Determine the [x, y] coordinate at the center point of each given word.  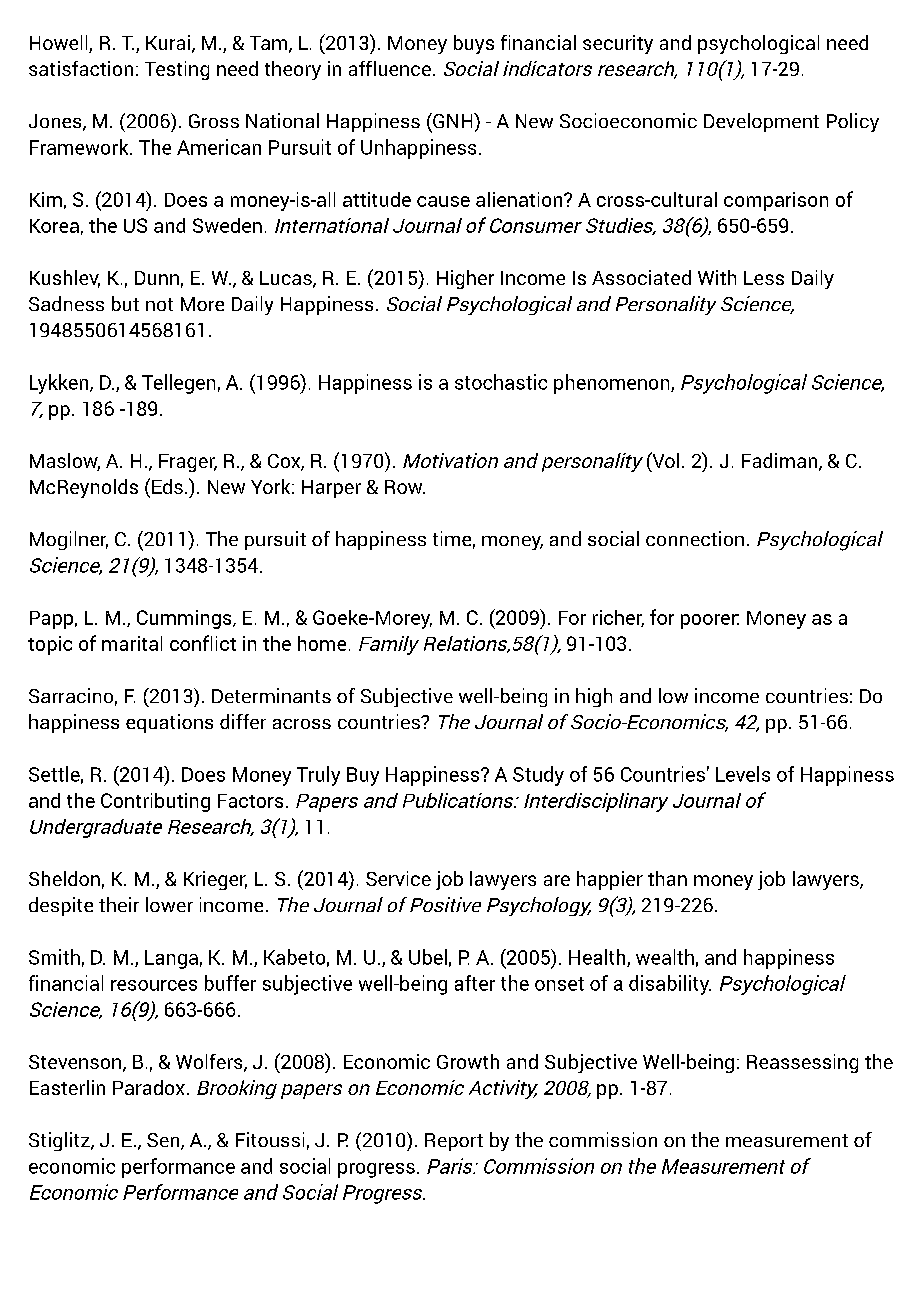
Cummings [185, 619]
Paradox [149, 1087]
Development [761, 122]
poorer [710, 621]
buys [474, 44]
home [322, 643]
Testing [177, 70]
